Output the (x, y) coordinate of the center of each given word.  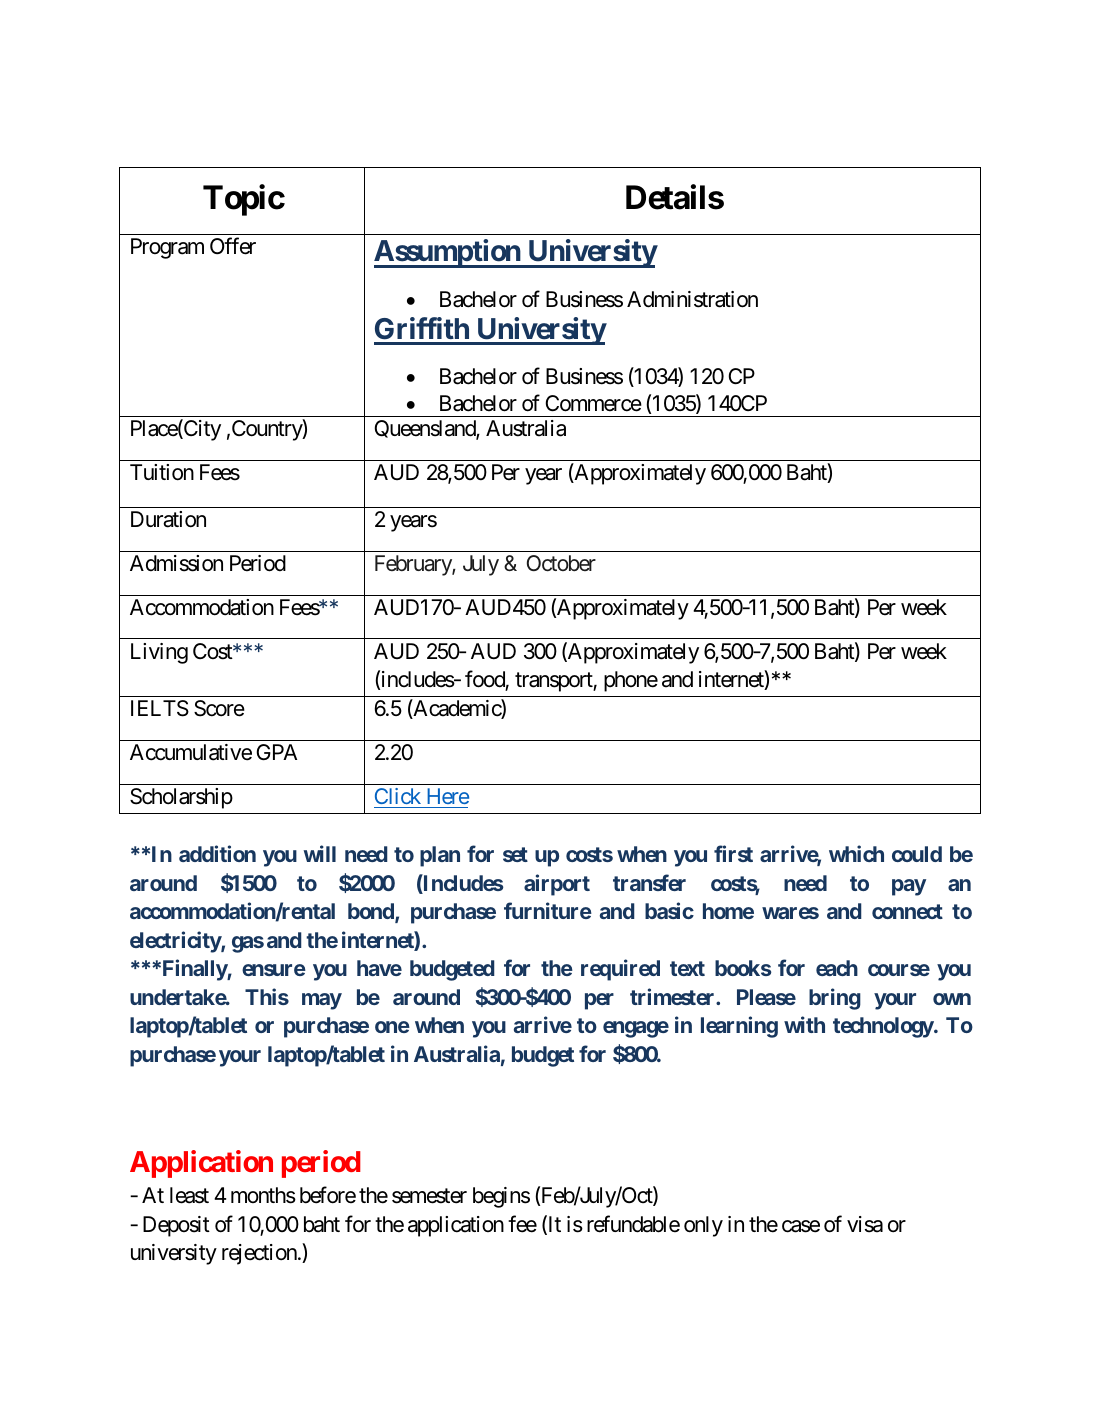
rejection (259, 1254)
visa (865, 1224)
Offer (233, 246)
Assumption (448, 254)
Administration (692, 299)
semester (429, 1196)
